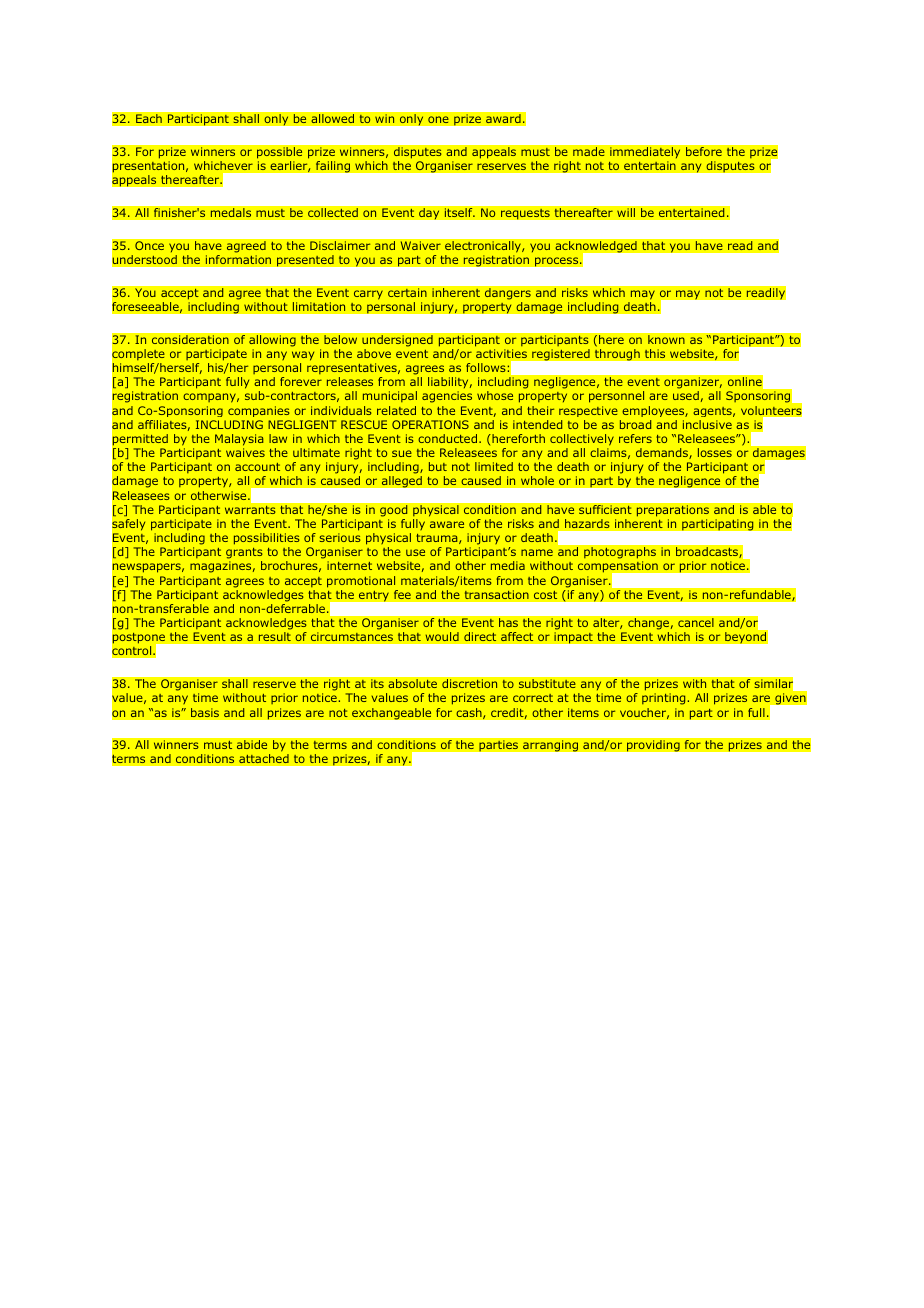  I want to click on but, so click(438, 466).
